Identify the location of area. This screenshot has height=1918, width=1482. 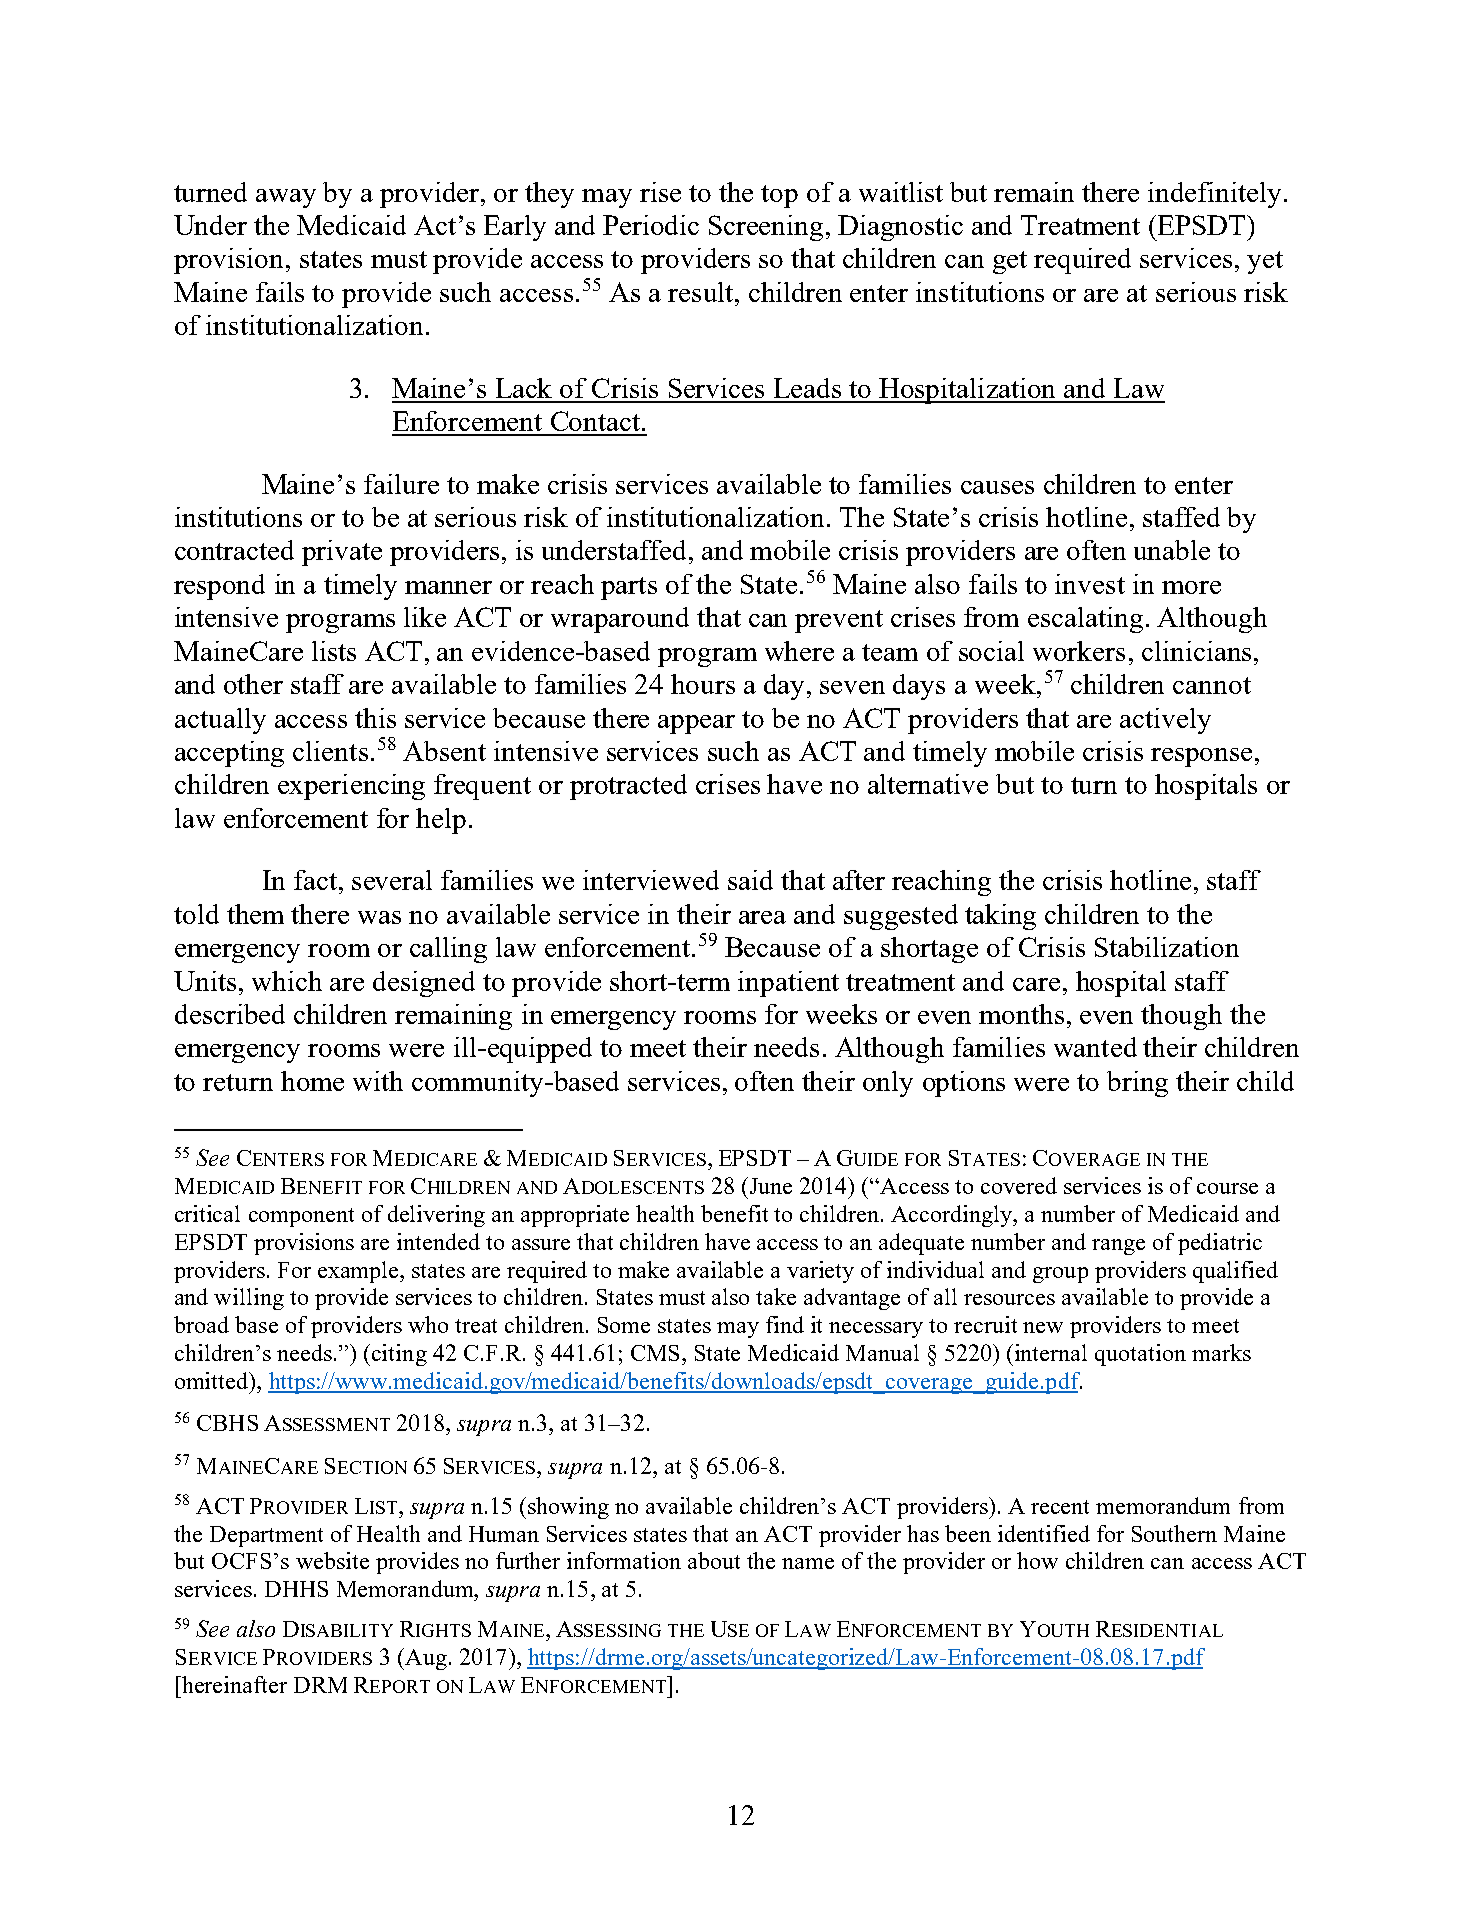
(762, 917).
